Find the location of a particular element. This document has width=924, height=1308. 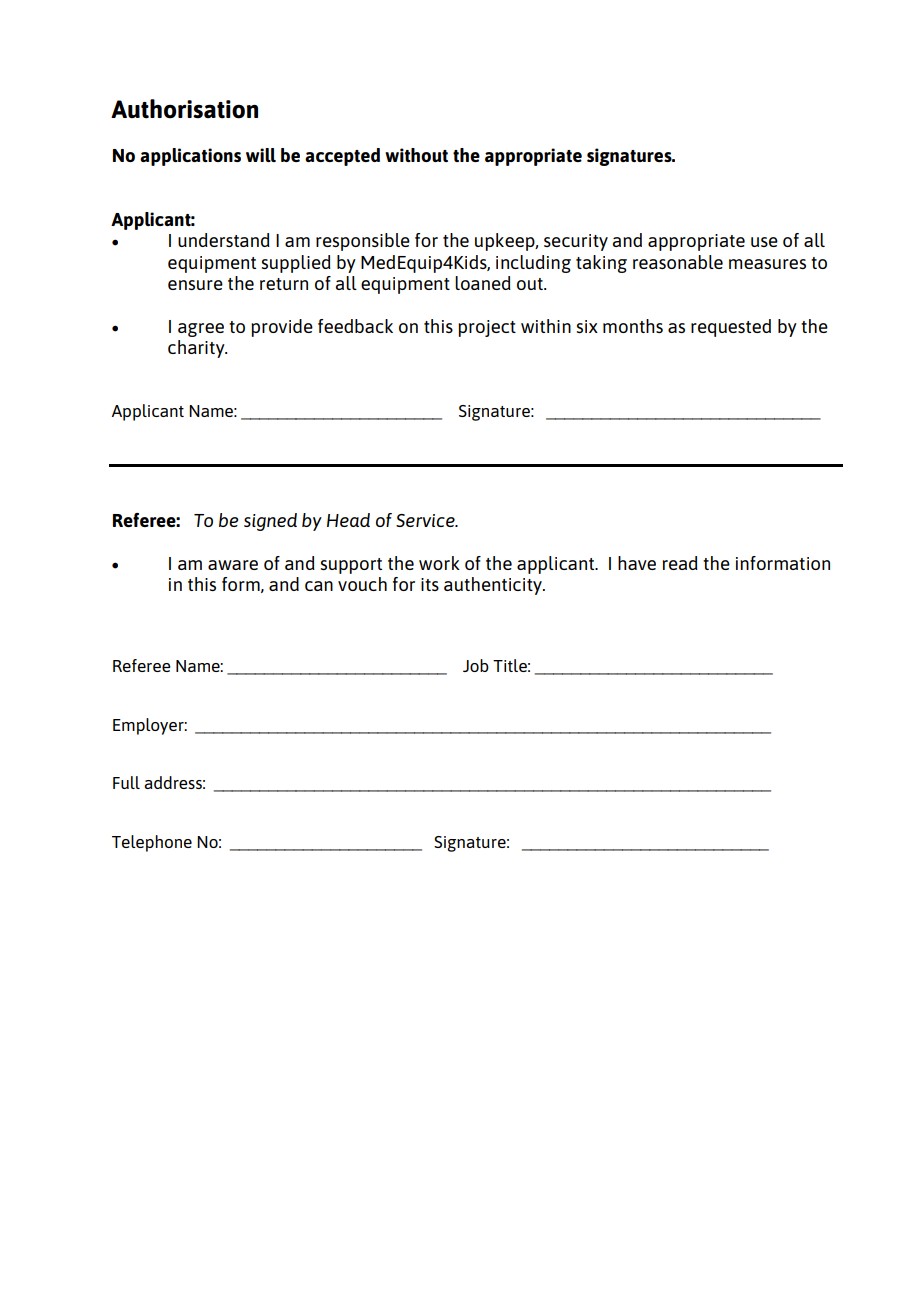

Telephone is located at coordinates (152, 843).
